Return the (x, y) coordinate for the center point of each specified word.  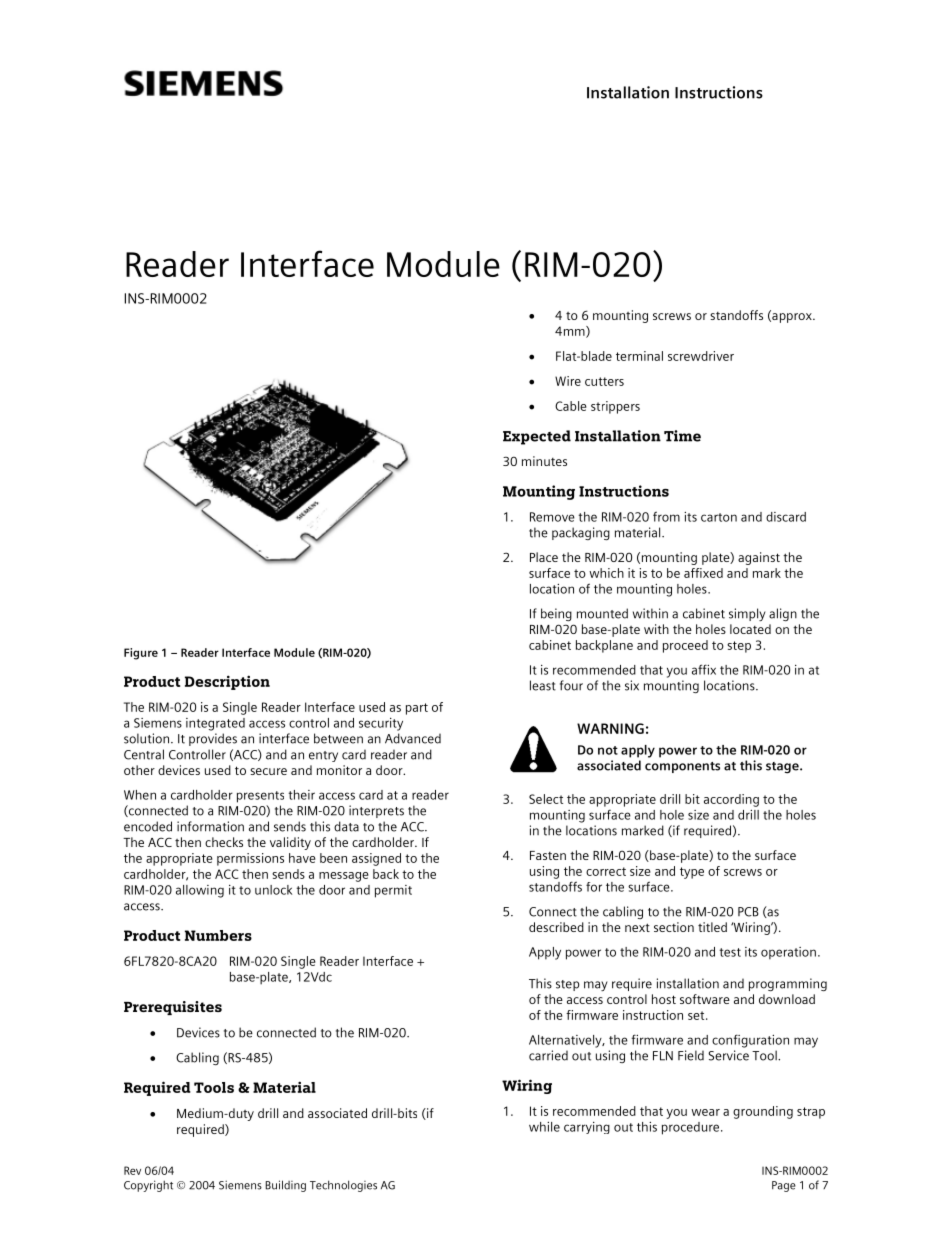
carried (548, 1055)
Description (227, 682)
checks (224, 842)
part (417, 709)
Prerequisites (173, 1008)
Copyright (148, 1186)
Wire (568, 381)
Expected (537, 437)
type (692, 873)
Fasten (548, 855)
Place (544, 557)
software (705, 999)
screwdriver (701, 356)
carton (719, 517)
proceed (685, 646)
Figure (141, 654)
